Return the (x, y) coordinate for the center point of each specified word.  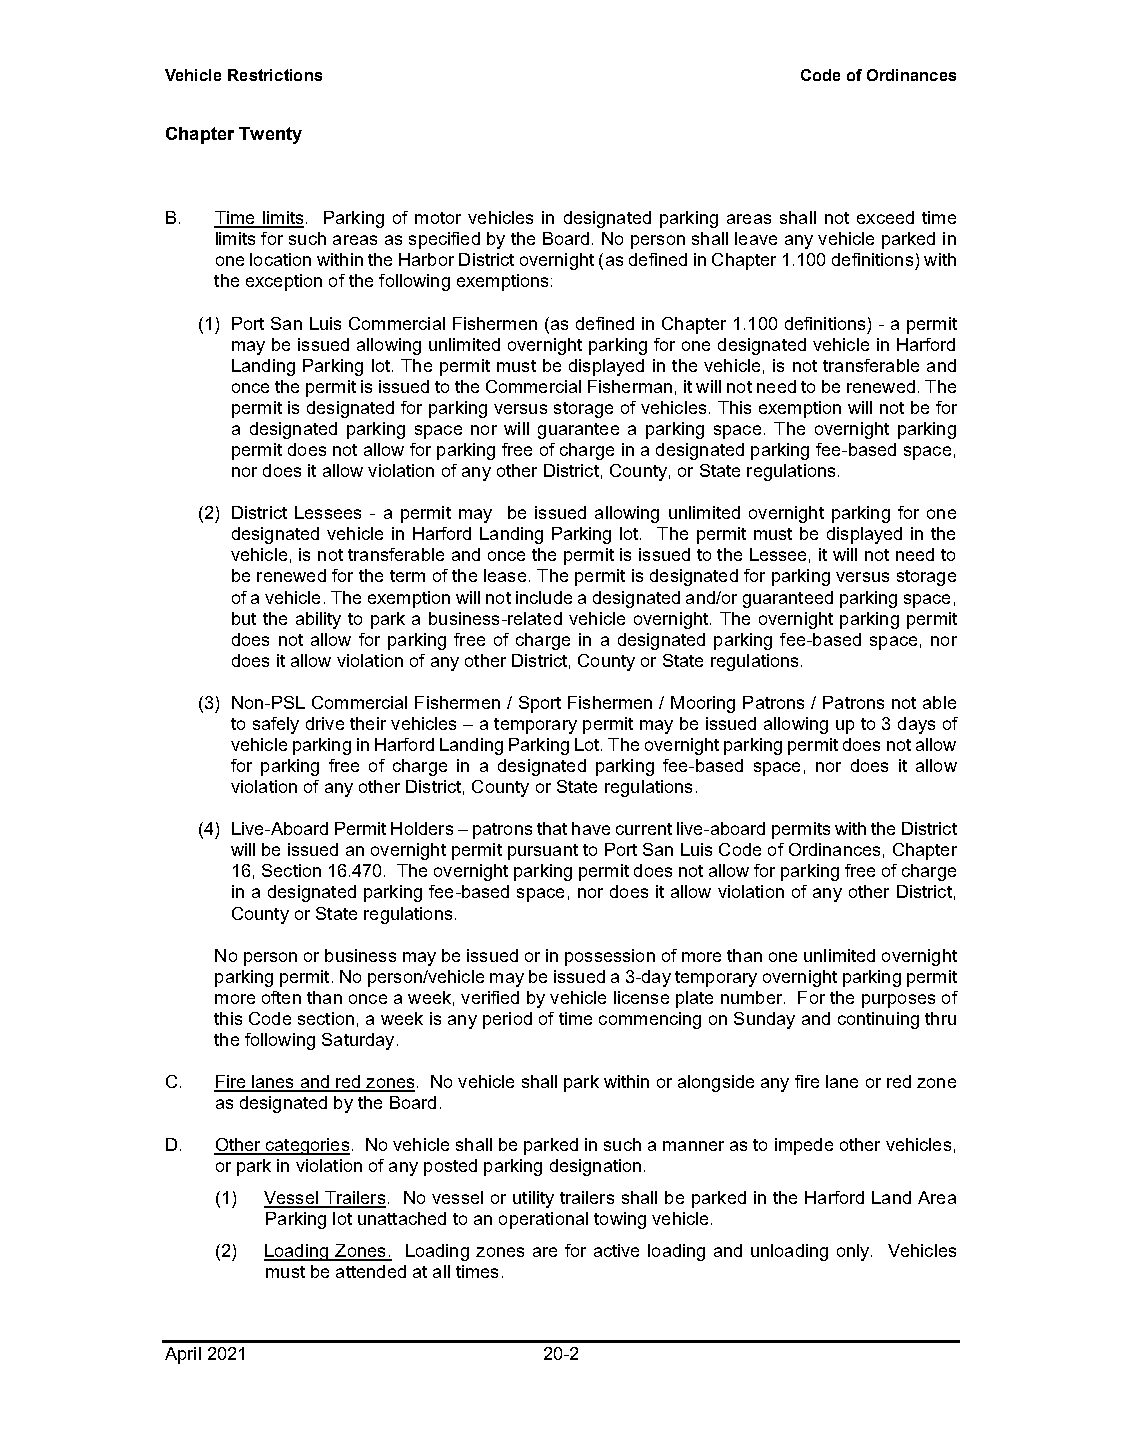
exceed (885, 217)
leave (756, 238)
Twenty (270, 135)
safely (276, 725)
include (544, 597)
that (552, 828)
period (507, 1020)
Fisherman (630, 386)
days (916, 725)
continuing (878, 1020)
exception (284, 282)
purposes (898, 1001)
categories (306, 1146)
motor (438, 218)
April (183, 1355)
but (244, 618)
